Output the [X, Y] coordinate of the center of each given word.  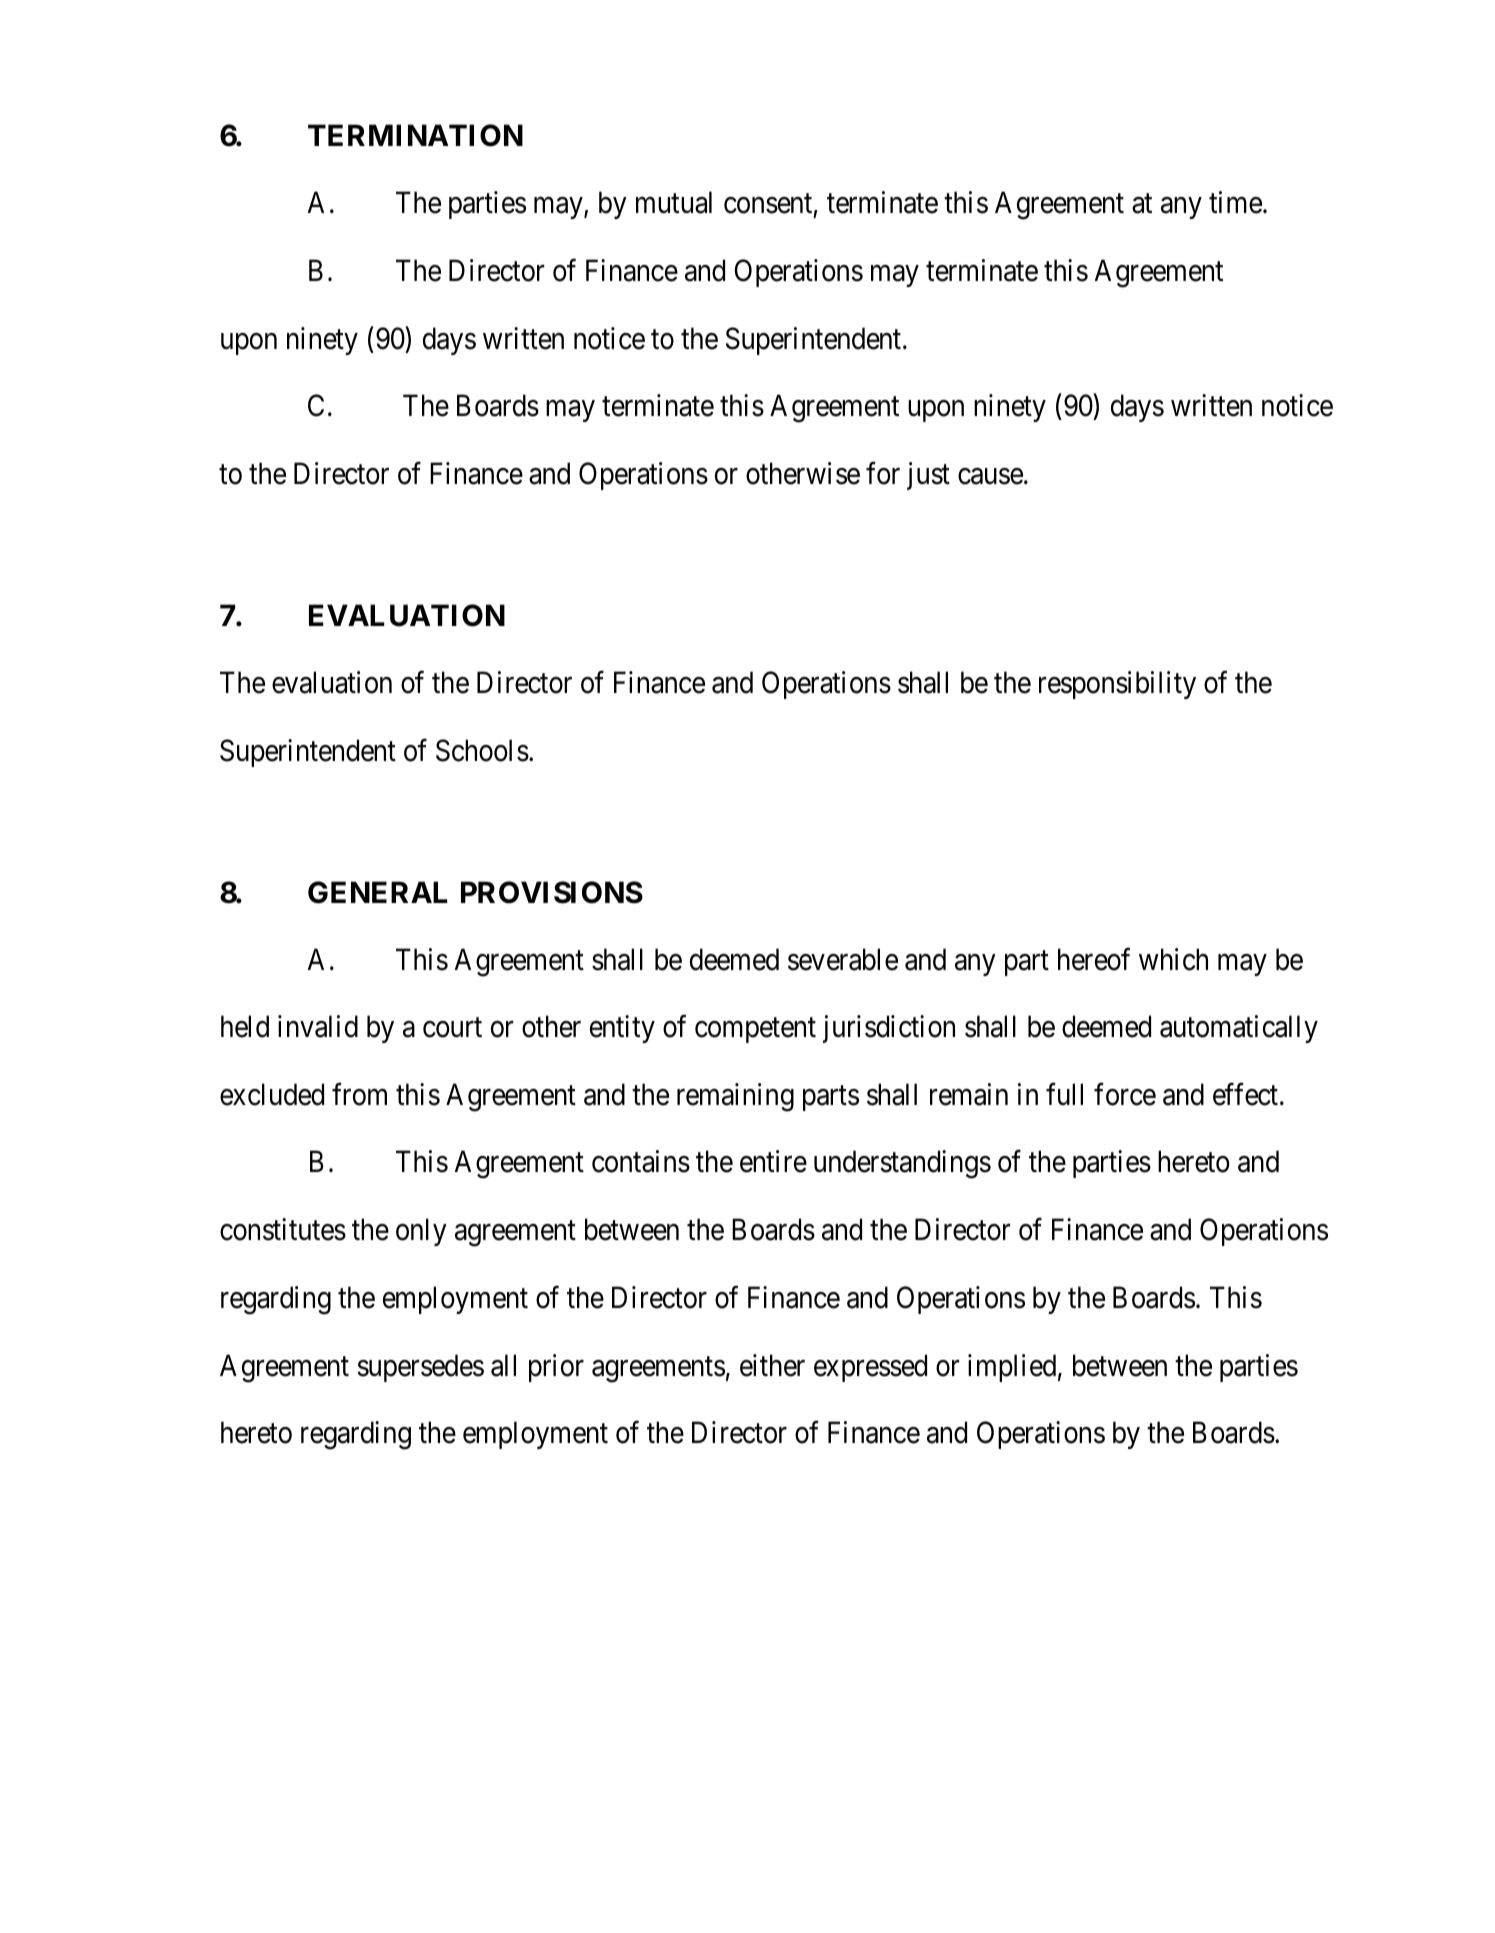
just [928, 476]
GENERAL [378, 892]
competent [755, 1030]
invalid [318, 1026]
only [421, 1232]
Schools [482, 750]
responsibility [1117, 685]
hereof [1094, 959]
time [1235, 202]
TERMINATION [415, 135]
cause [990, 476]
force [1125, 1094]
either [772, 1365]
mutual [674, 202]
